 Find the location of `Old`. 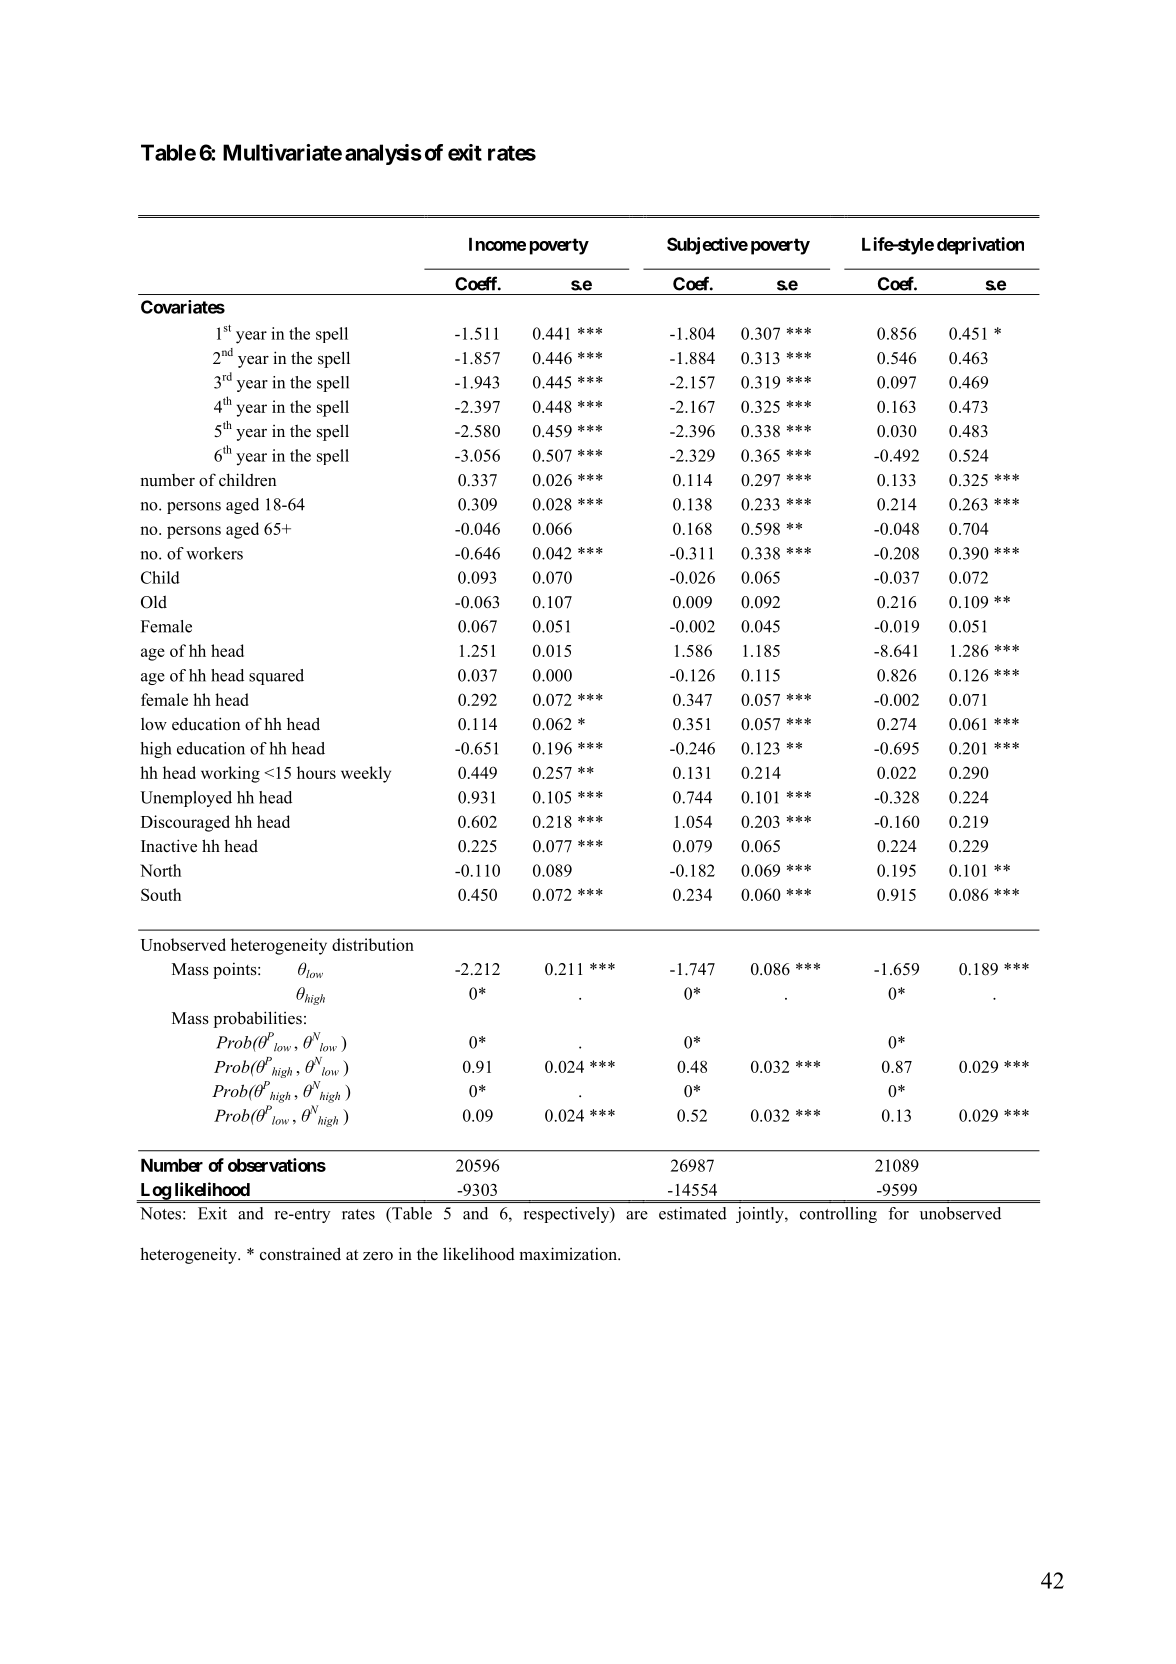

Old is located at coordinates (154, 602).
